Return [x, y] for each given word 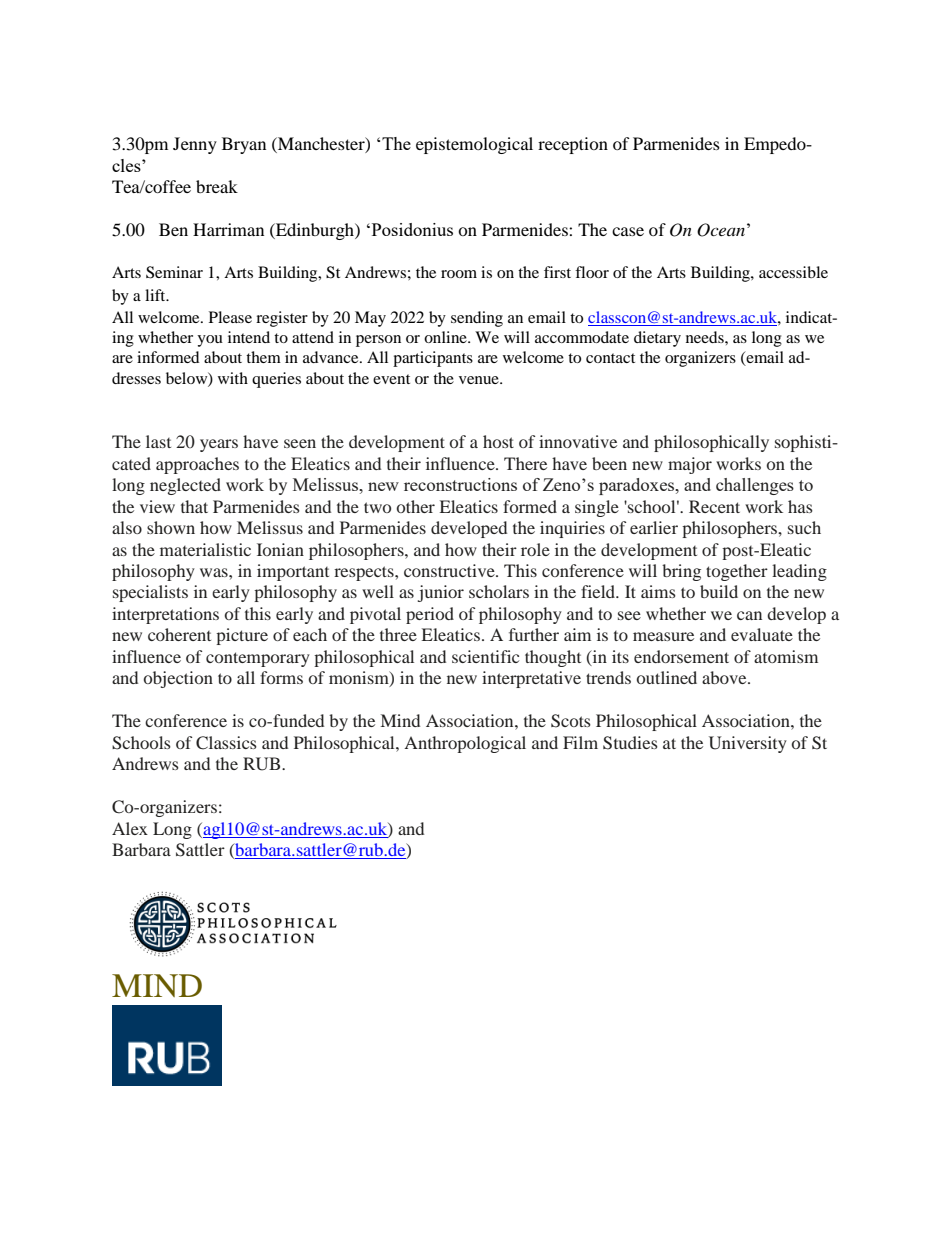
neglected [185, 486]
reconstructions [460, 484]
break [217, 186]
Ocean [721, 230]
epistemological [474, 145]
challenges [755, 486]
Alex [130, 828]
